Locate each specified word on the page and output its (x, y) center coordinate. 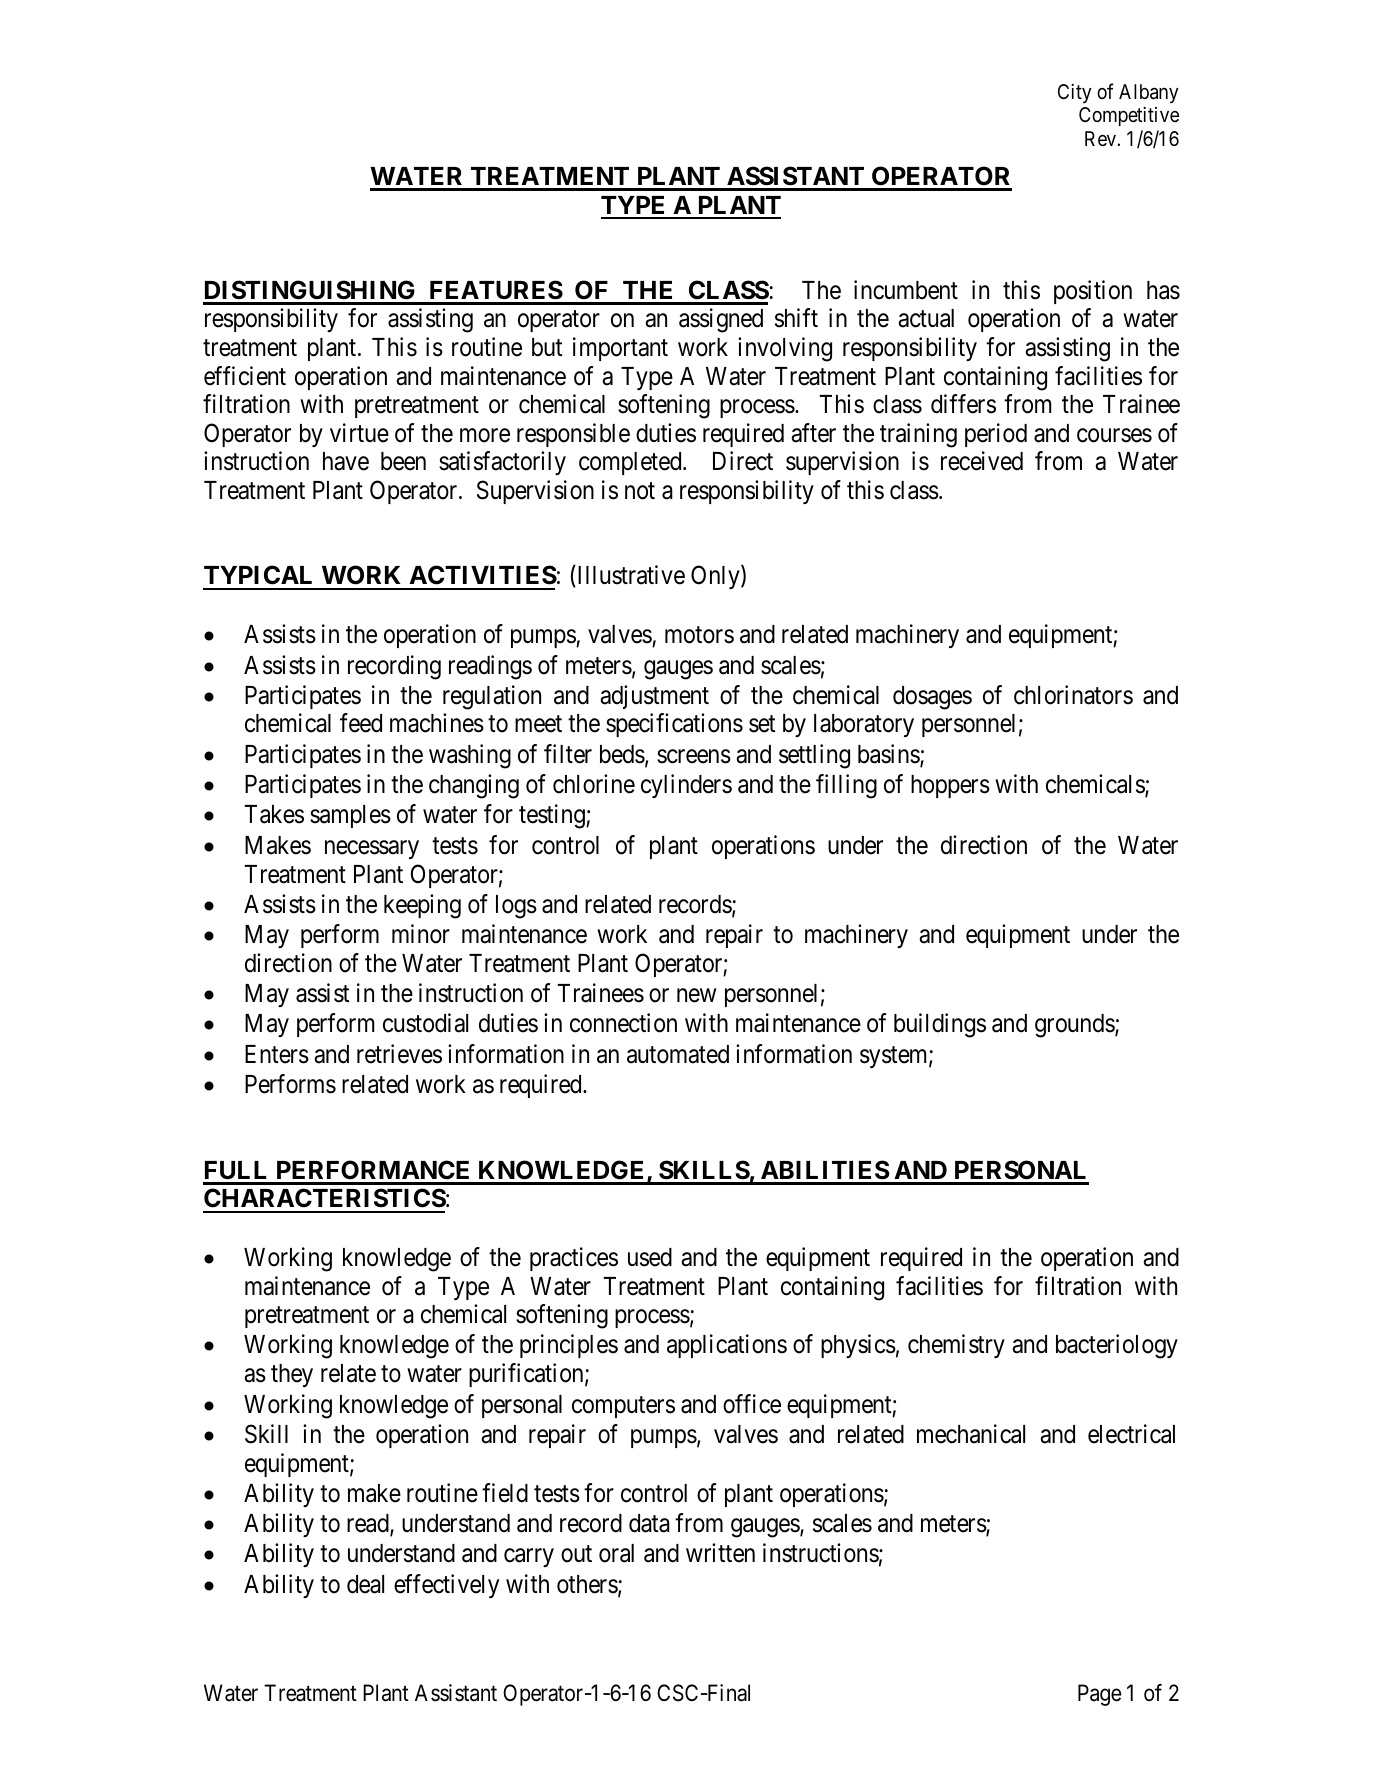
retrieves (399, 1054)
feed (361, 723)
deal (365, 1584)
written (720, 1553)
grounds (1075, 1026)
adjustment (654, 697)
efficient (245, 376)
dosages (932, 698)
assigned (721, 320)
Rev (1101, 138)
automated (678, 1054)
